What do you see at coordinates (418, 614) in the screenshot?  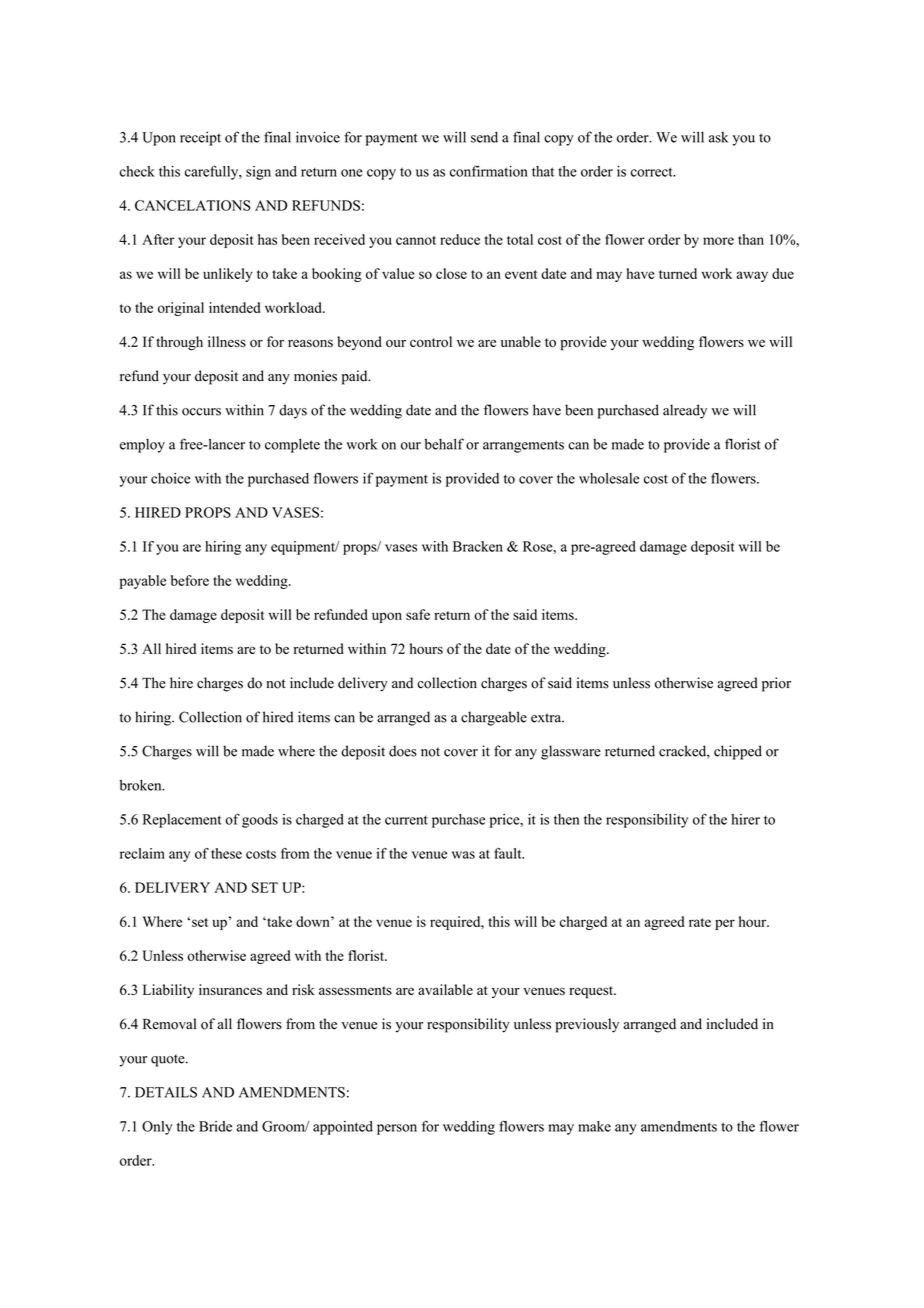 I see `safe` at bounding box center [418, 614].
